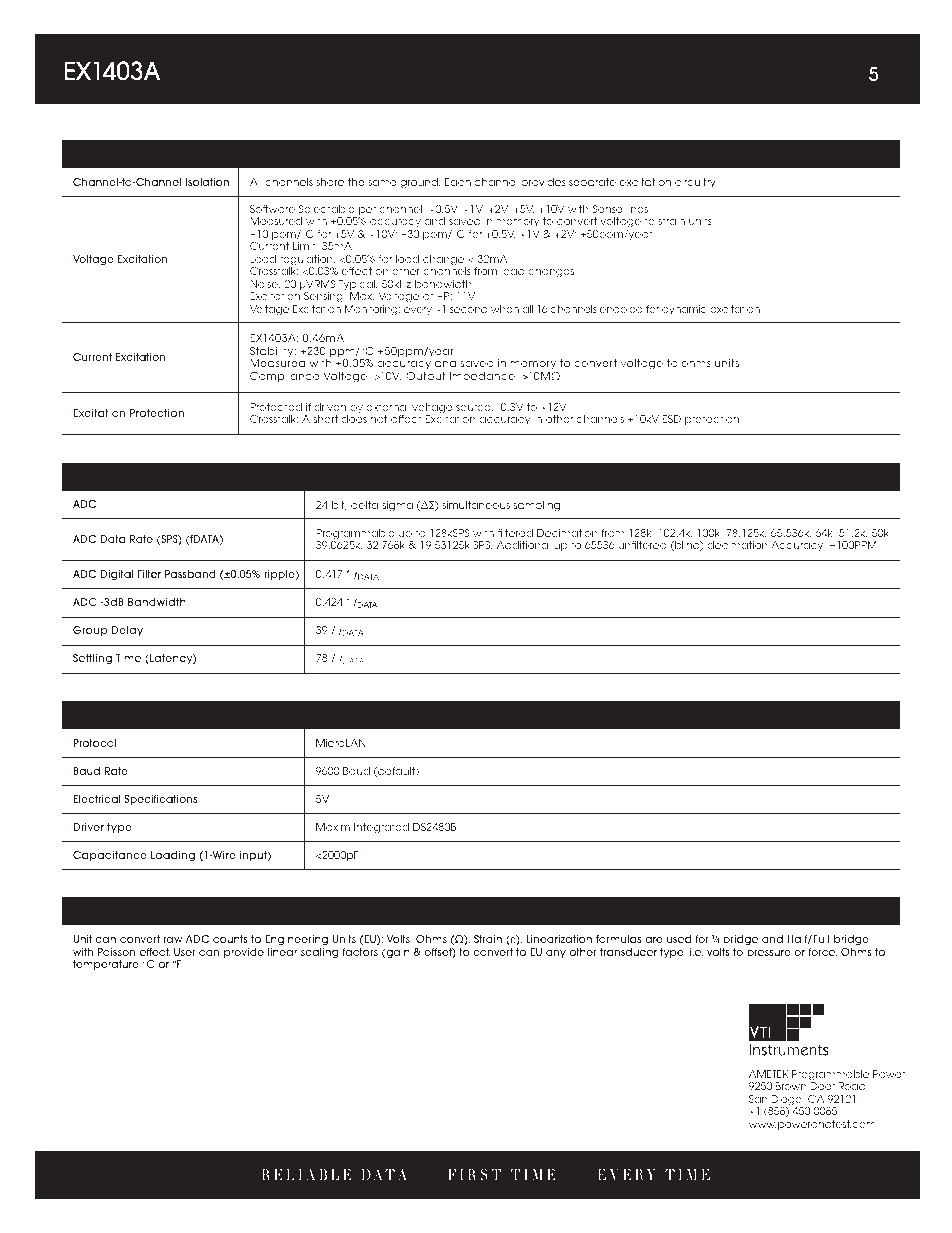  Describe the element at coordinates (207, 182) in the screenshot. I see `Isolation` at that location.
